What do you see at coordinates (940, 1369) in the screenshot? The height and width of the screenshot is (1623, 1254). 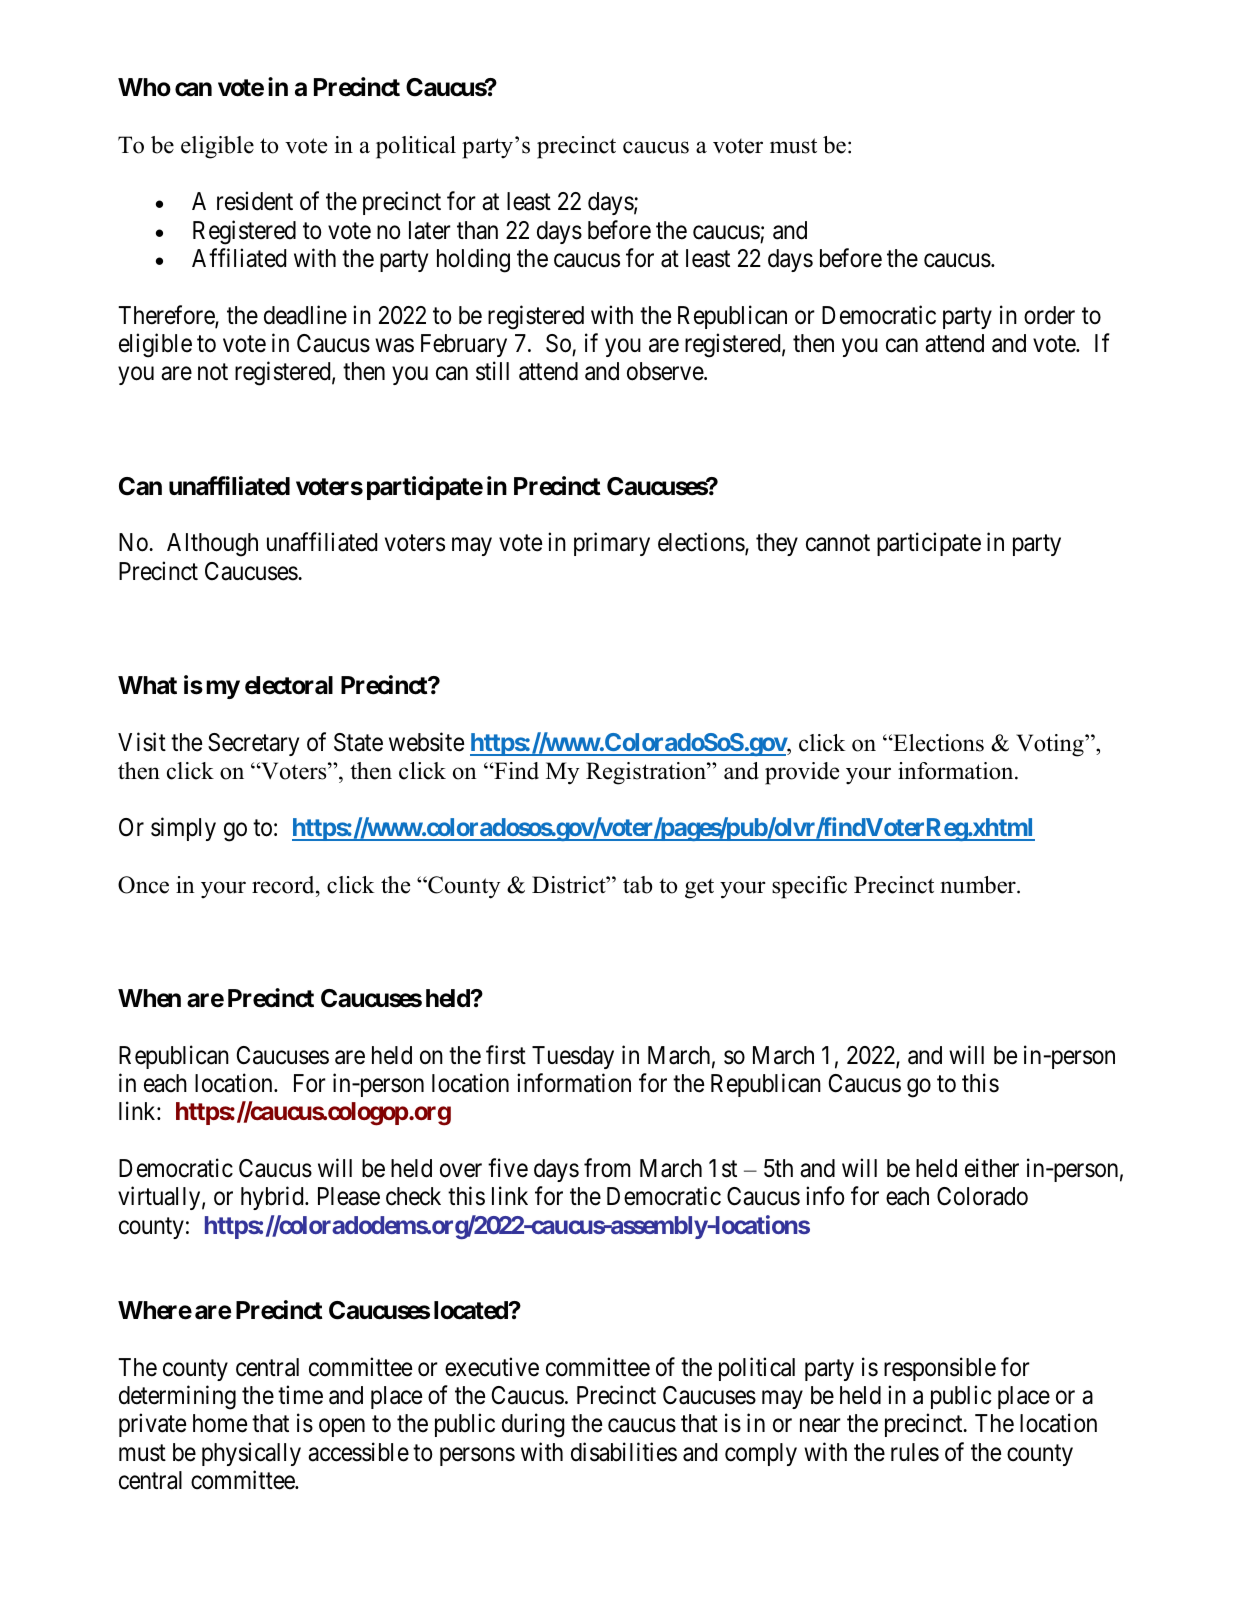 I see `responsible` at bounding box center [940, 1369].
